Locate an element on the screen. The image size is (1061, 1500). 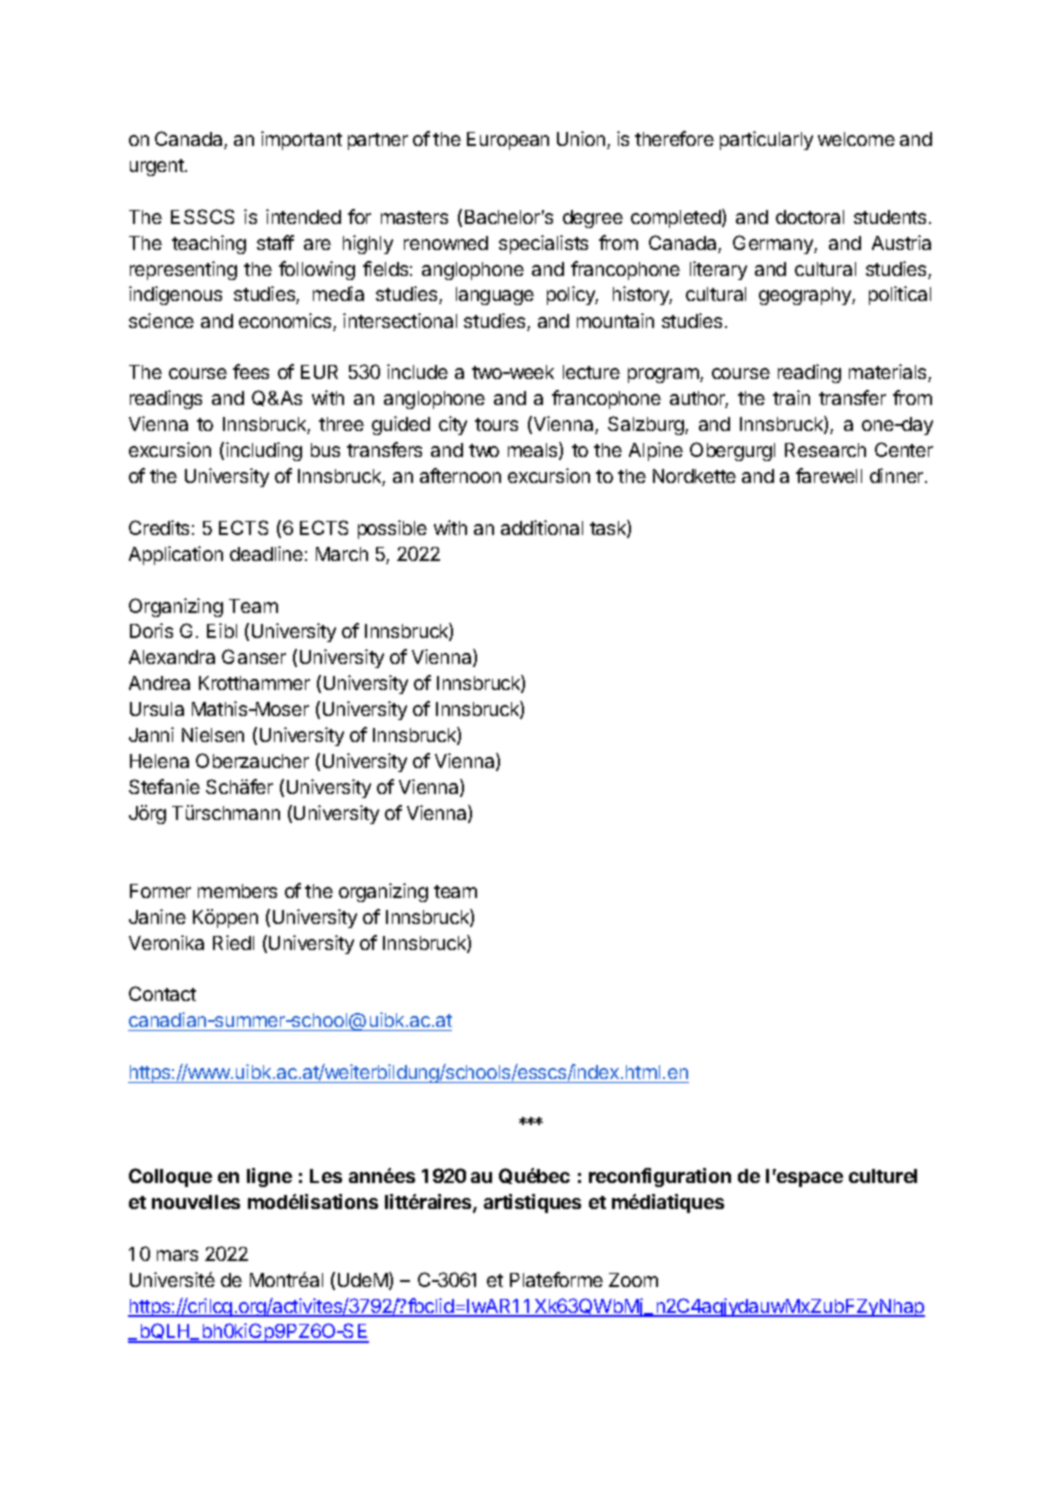
additional is located at coordinates (542, 527).
